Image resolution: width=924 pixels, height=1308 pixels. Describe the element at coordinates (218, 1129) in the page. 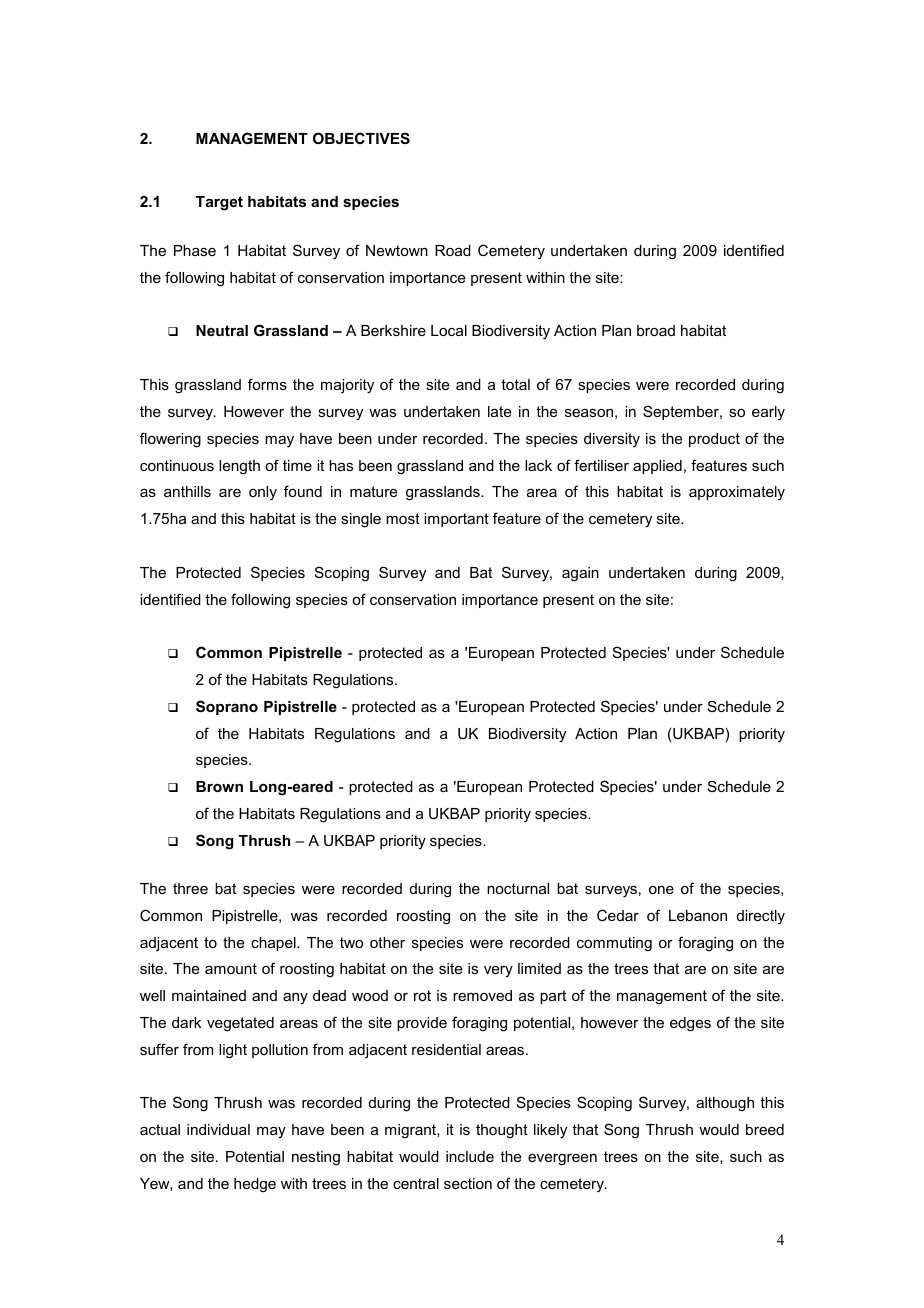

I see `individual` at that location.
